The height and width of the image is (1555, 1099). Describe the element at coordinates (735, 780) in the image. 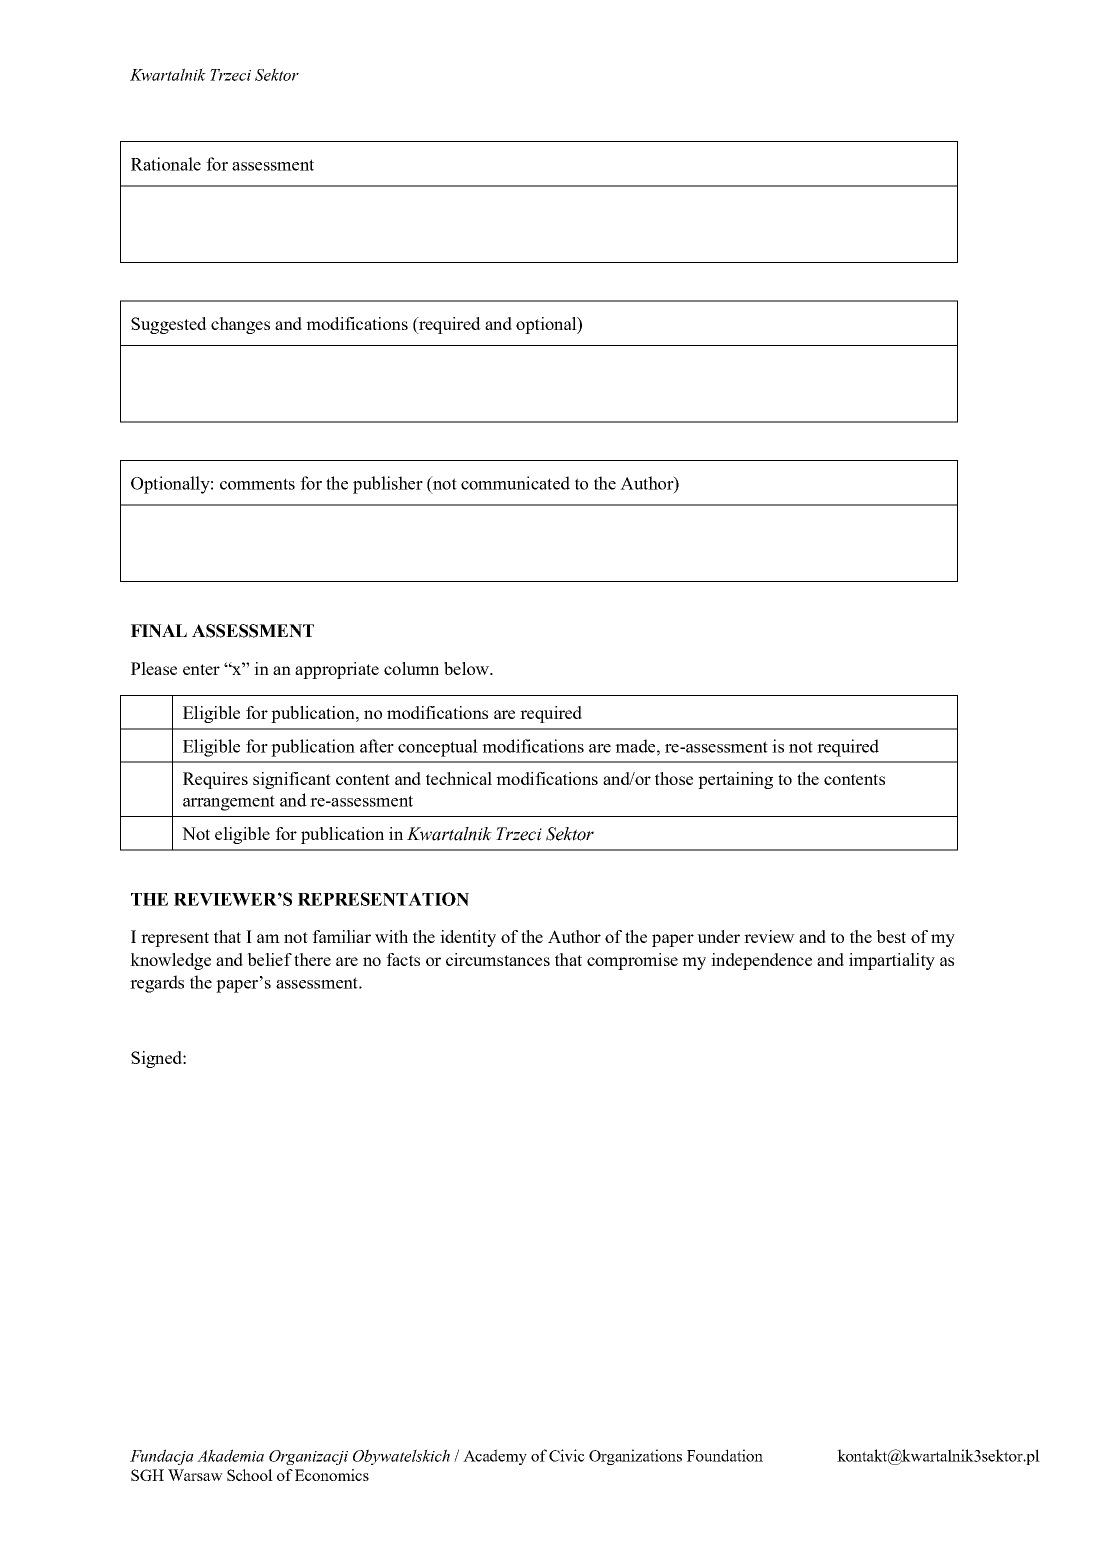

I see `pertaining` at that location.
